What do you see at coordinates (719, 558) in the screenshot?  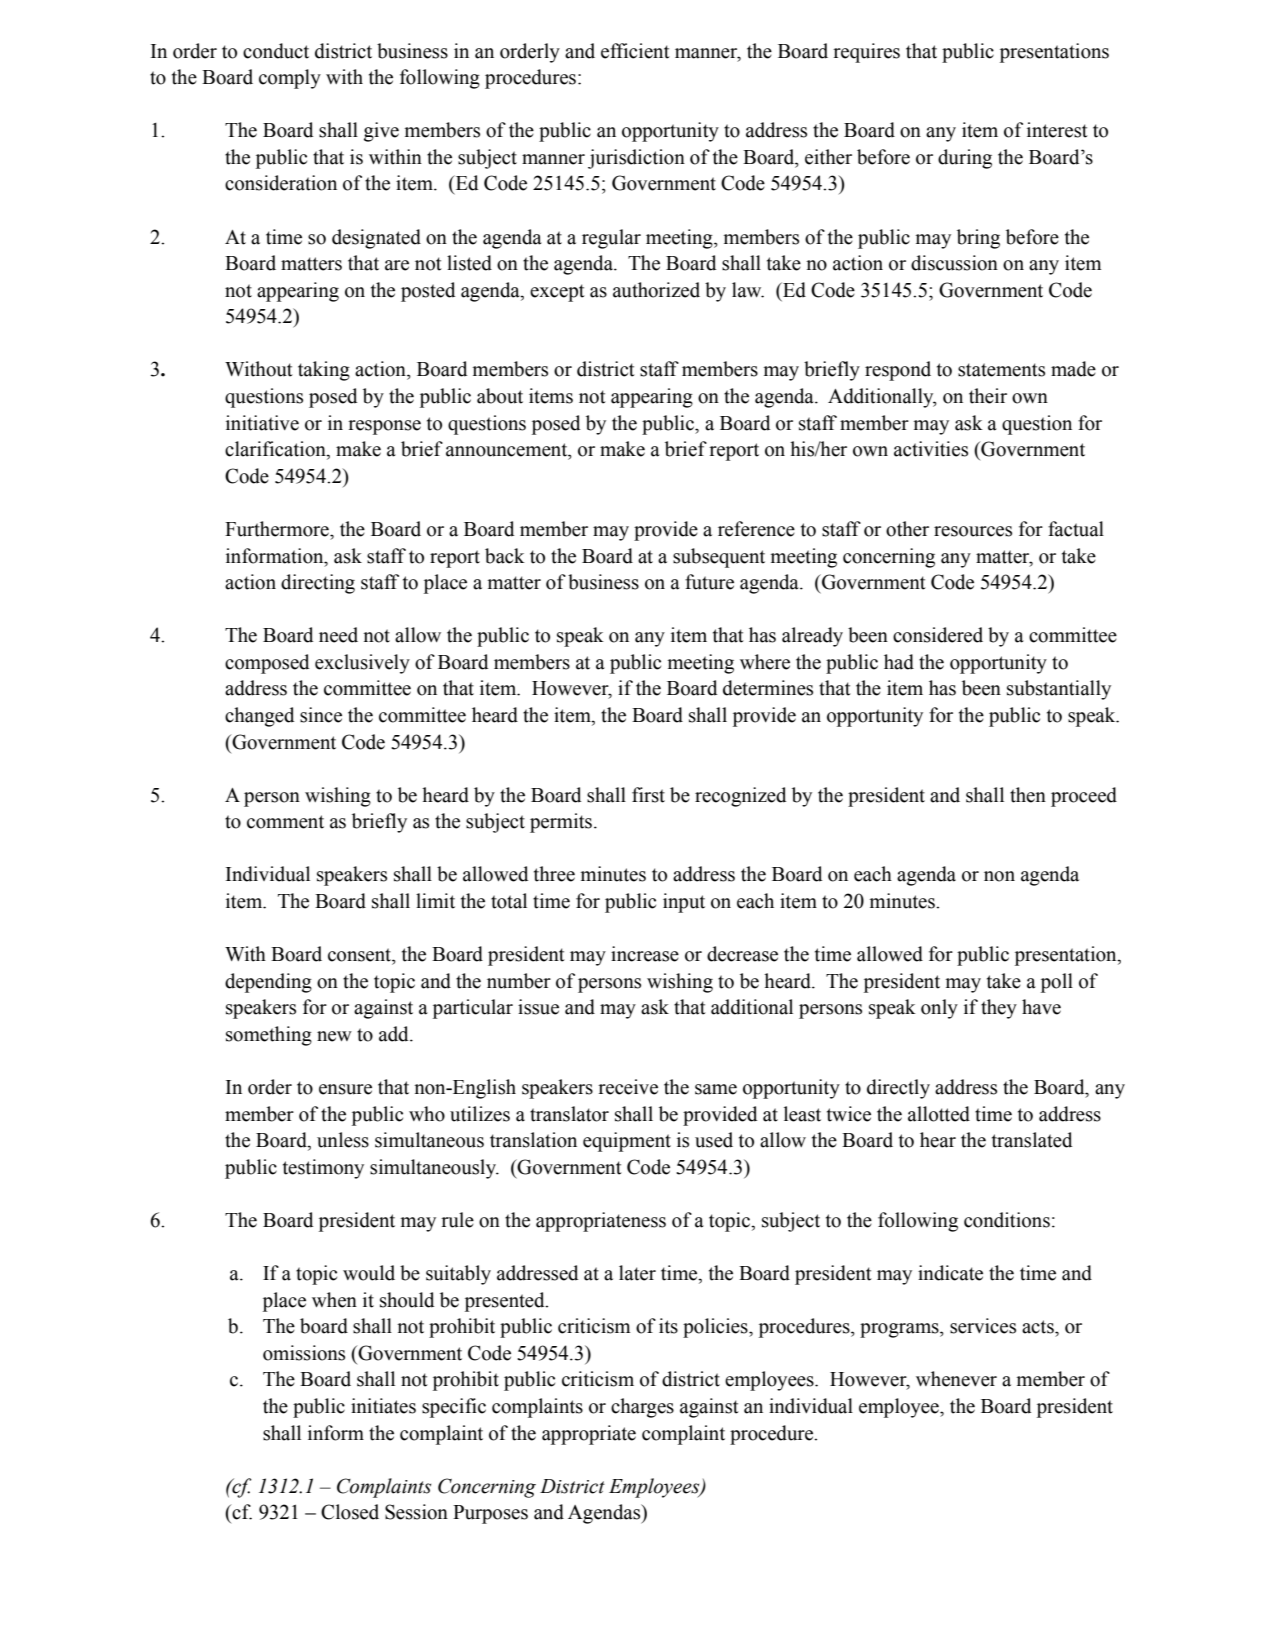 I see `subsequent` at bounding box center [719, 558].
